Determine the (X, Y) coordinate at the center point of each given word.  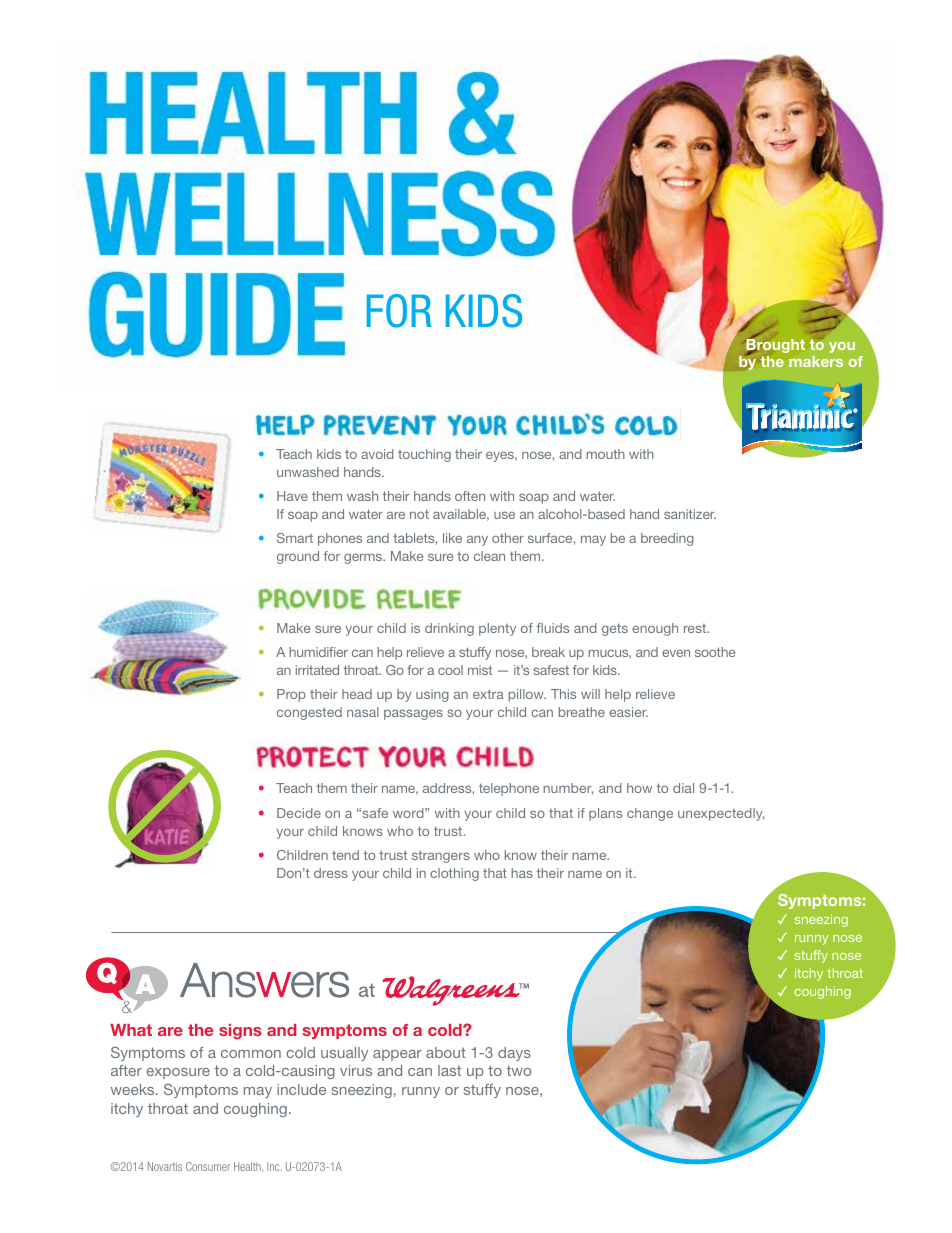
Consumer (208, 1166)
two (518, 1070)
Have (292, 496)
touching (424, 455)
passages (413, 714)
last (449, 1070)
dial (683, 788)
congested (309, 713)
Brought (775, 346)
